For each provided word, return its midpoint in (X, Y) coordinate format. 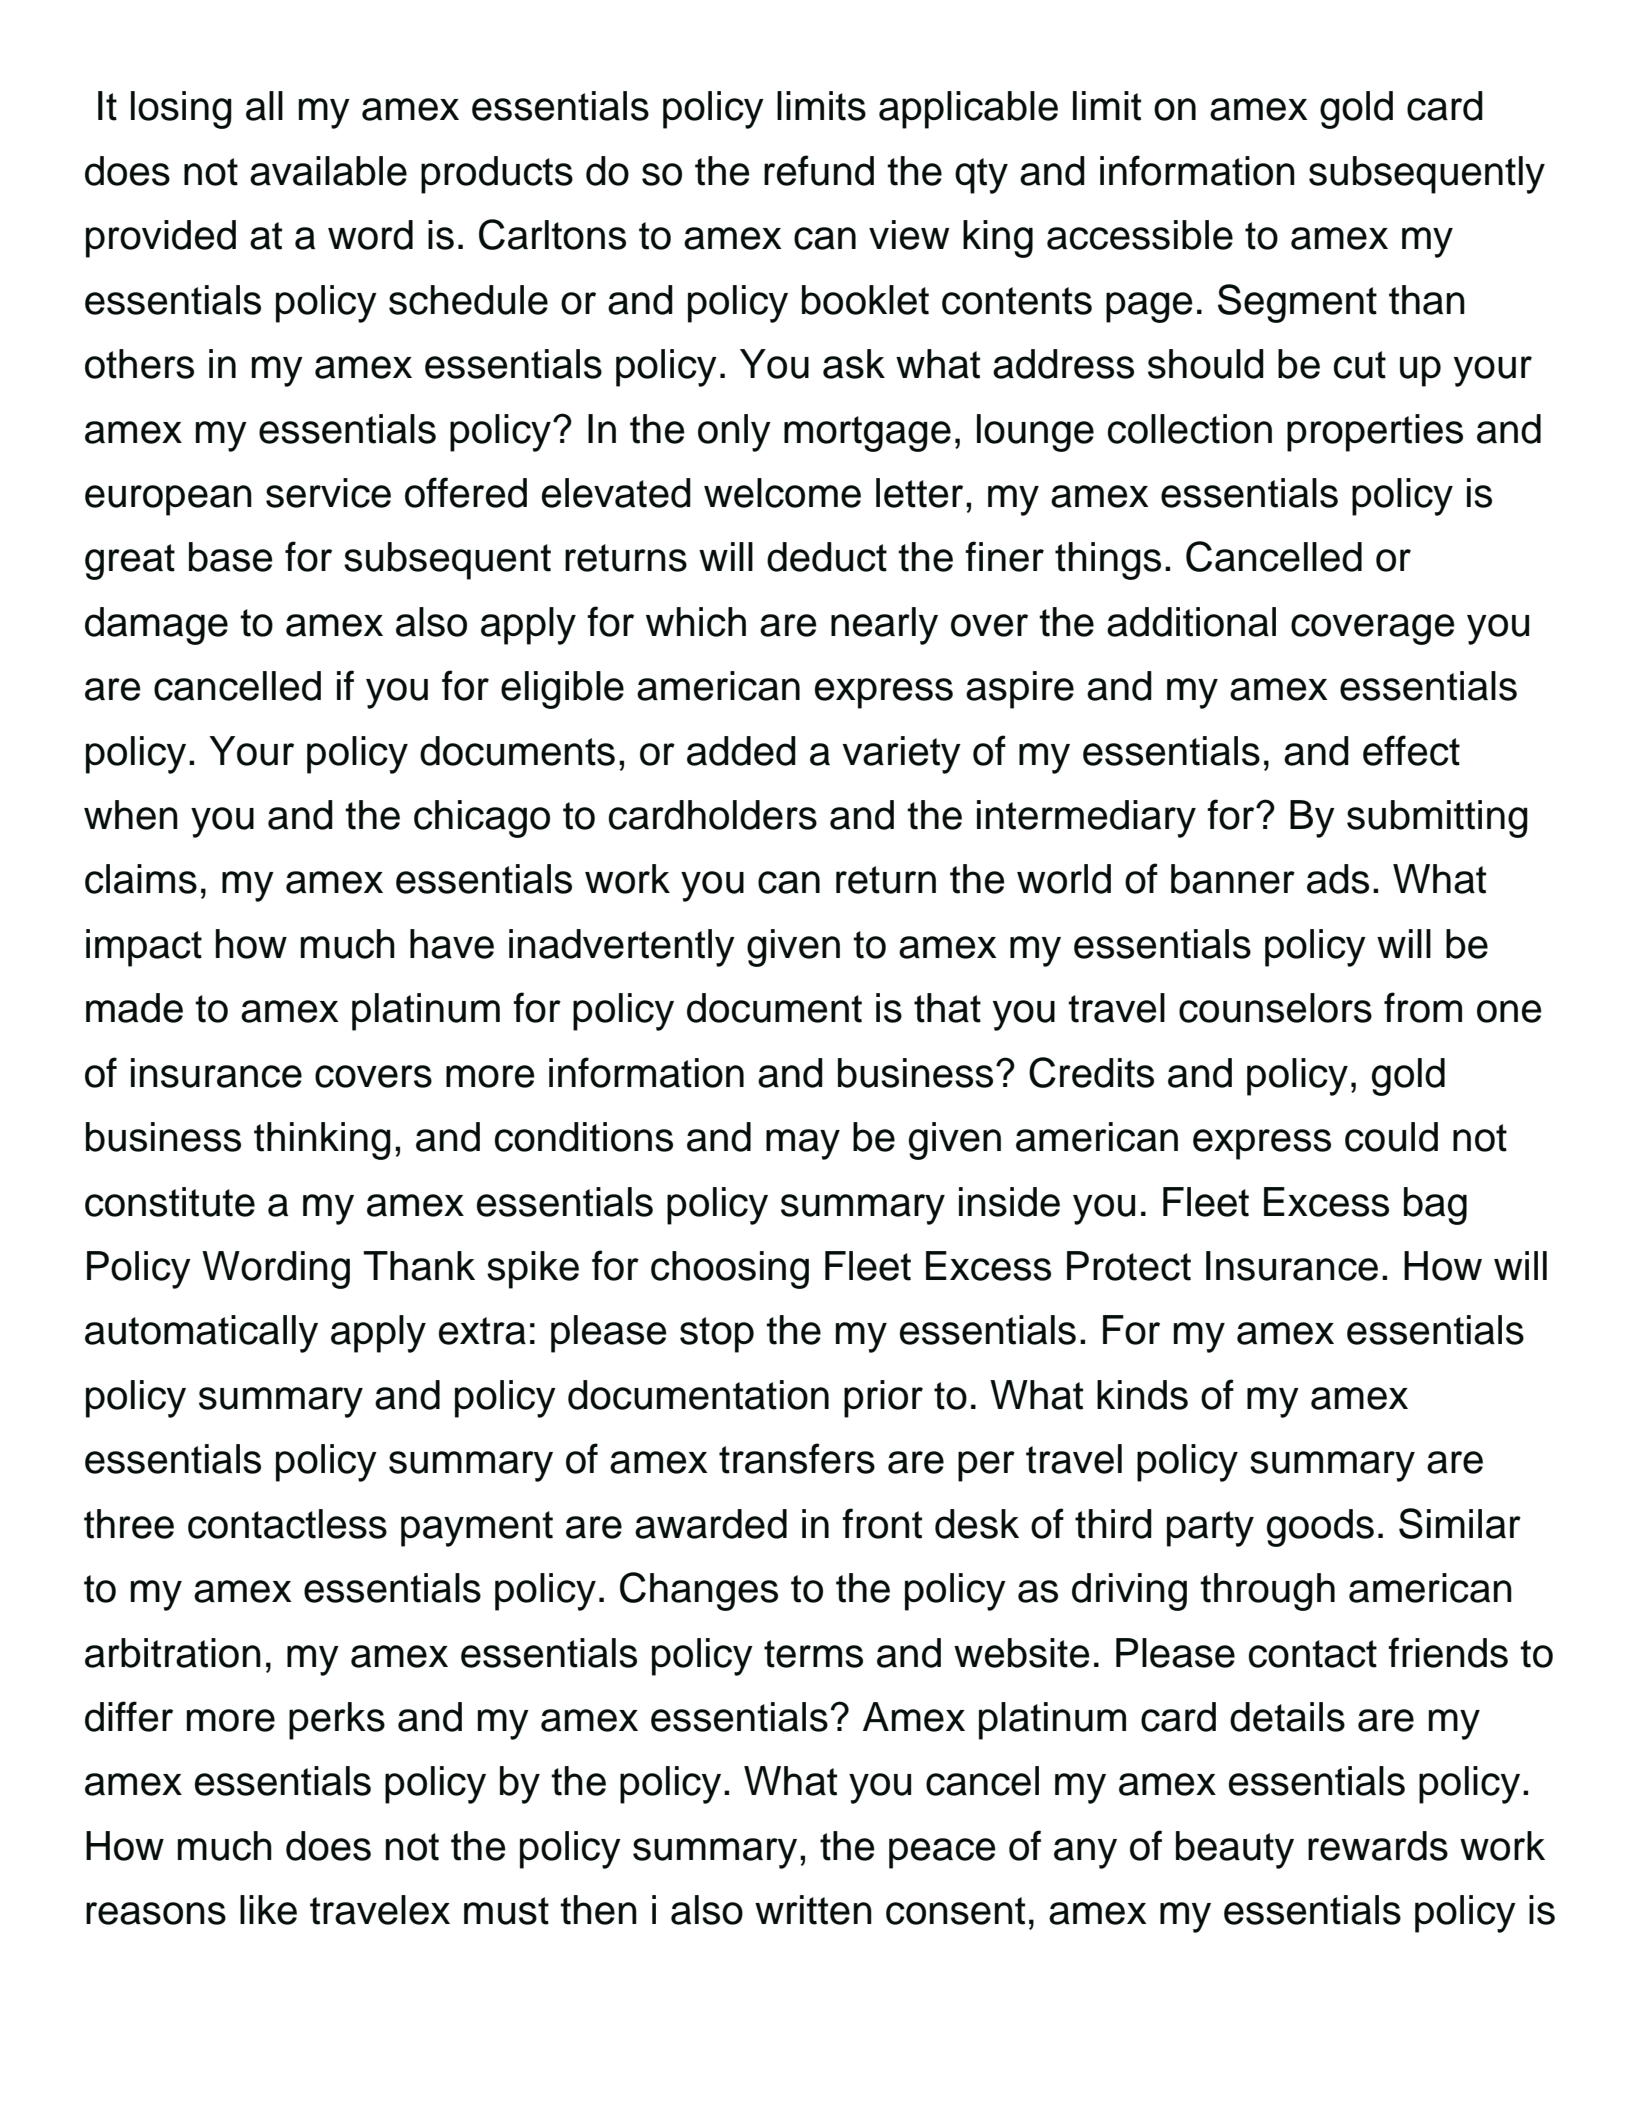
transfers (797, 1458)
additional (1191, 622)
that (947, 1008)
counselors (1275, 1008)
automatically (201, 1334)
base (231, 557)
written (813, 1910)
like (268, 1910)
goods (1320, 1528)
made (134, 1008)
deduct (827, 557)
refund (819, 170)
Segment (1297, 303)
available (328, 171)
